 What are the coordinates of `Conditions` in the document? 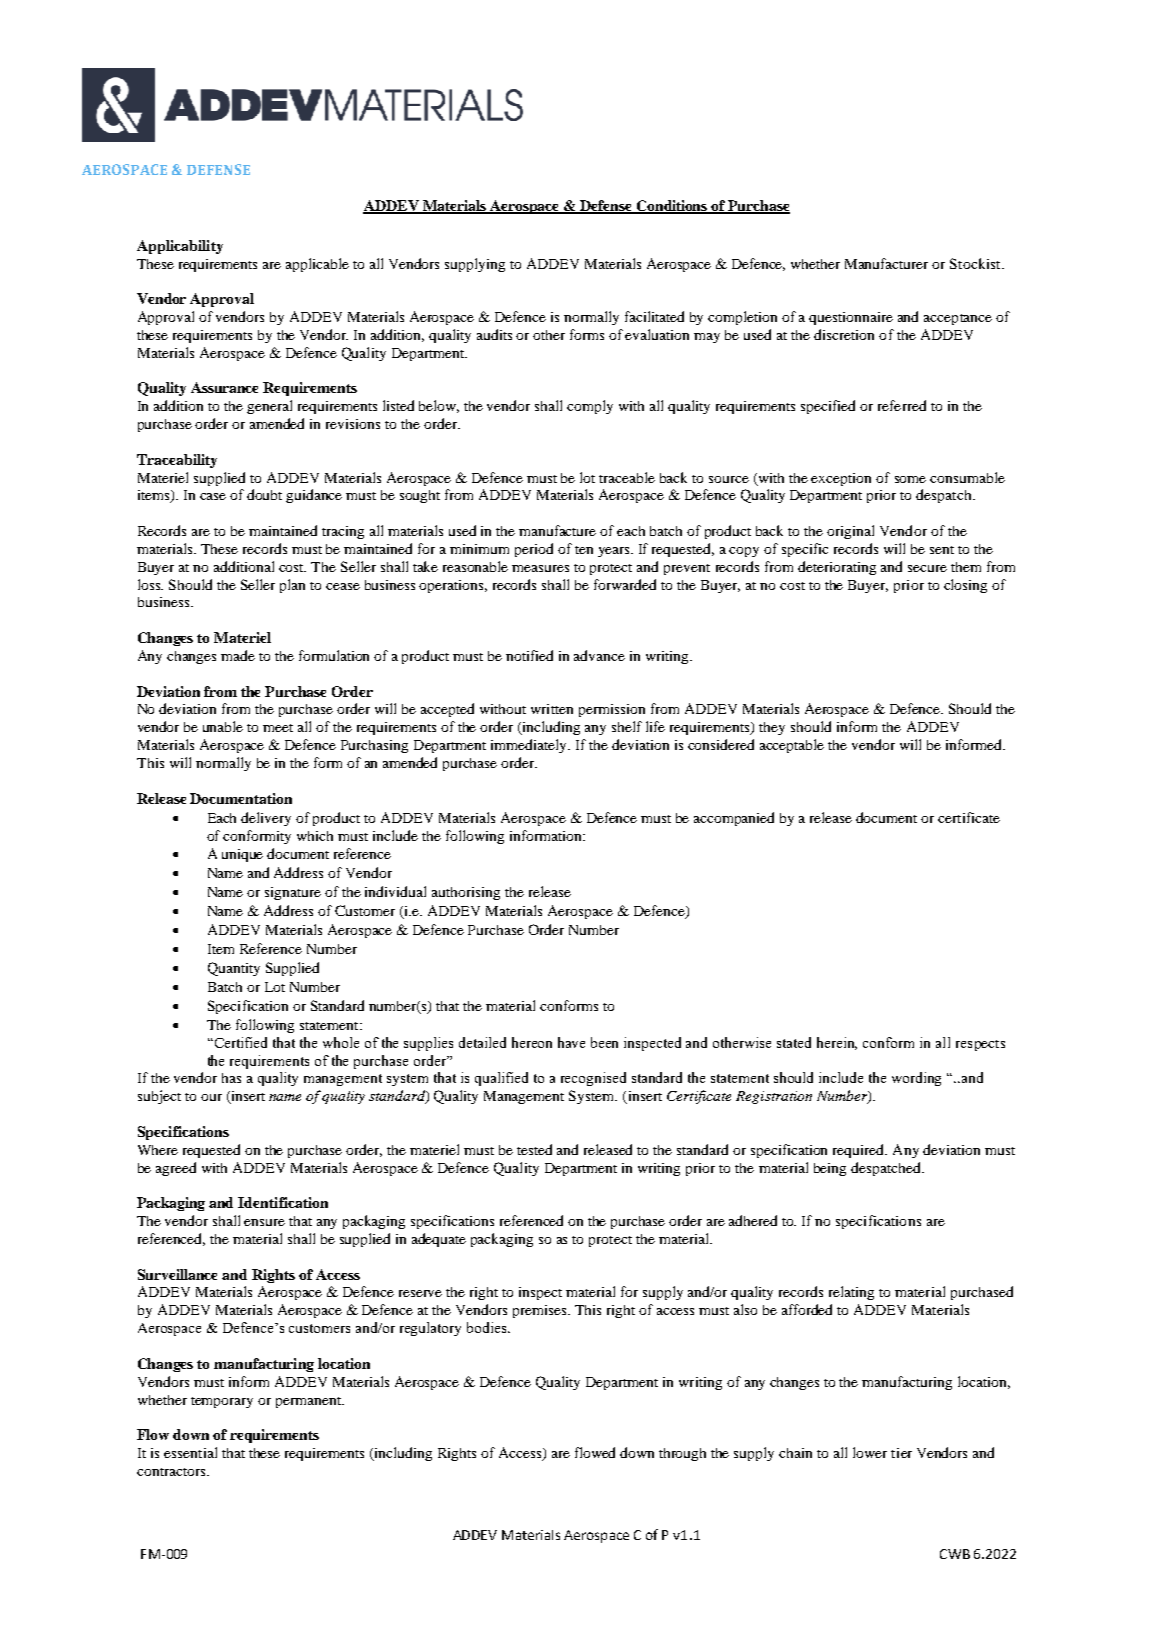 It's located at (672, 207).
